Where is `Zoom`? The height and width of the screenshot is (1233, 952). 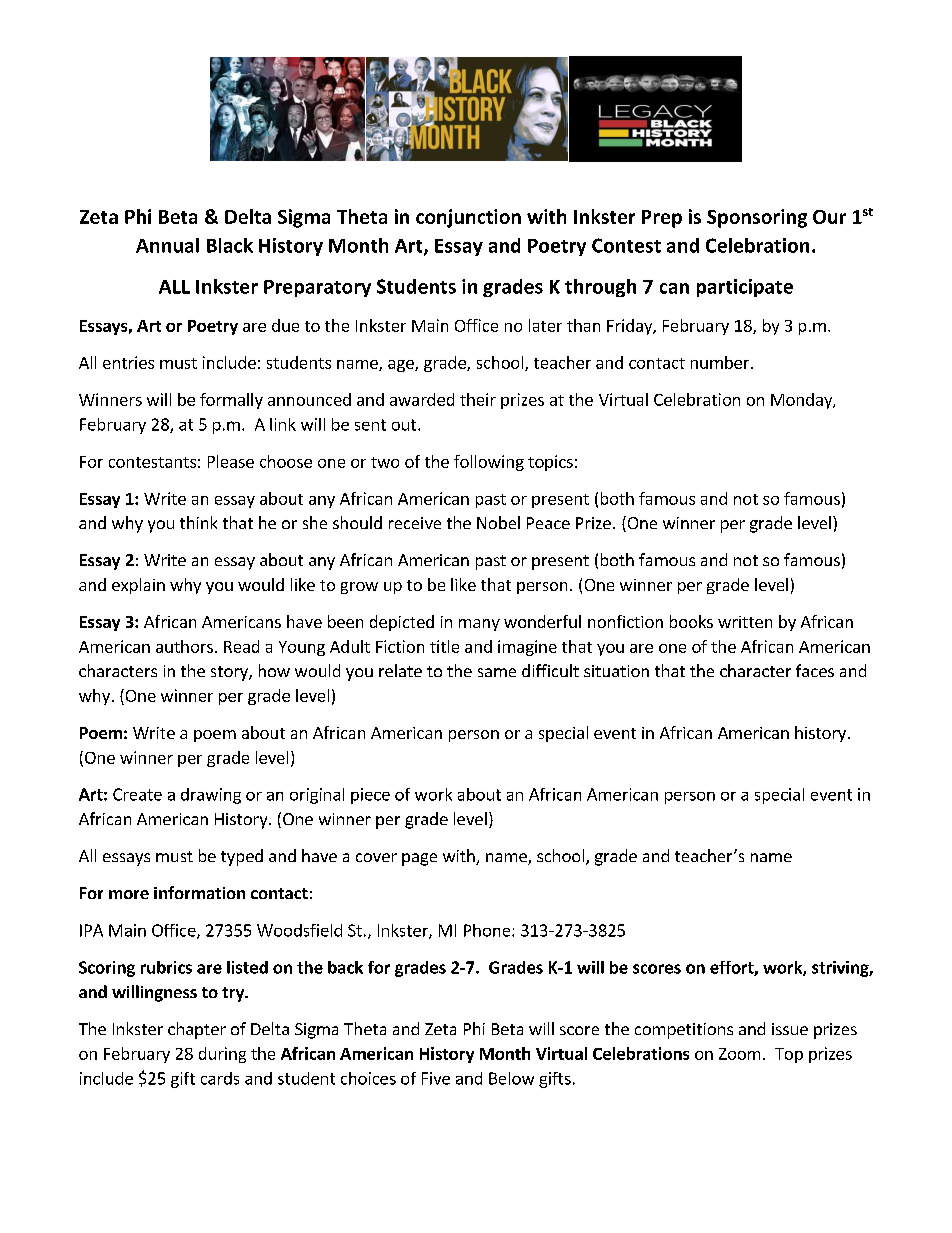
Zoom is located at coordinates (739, 1054).
